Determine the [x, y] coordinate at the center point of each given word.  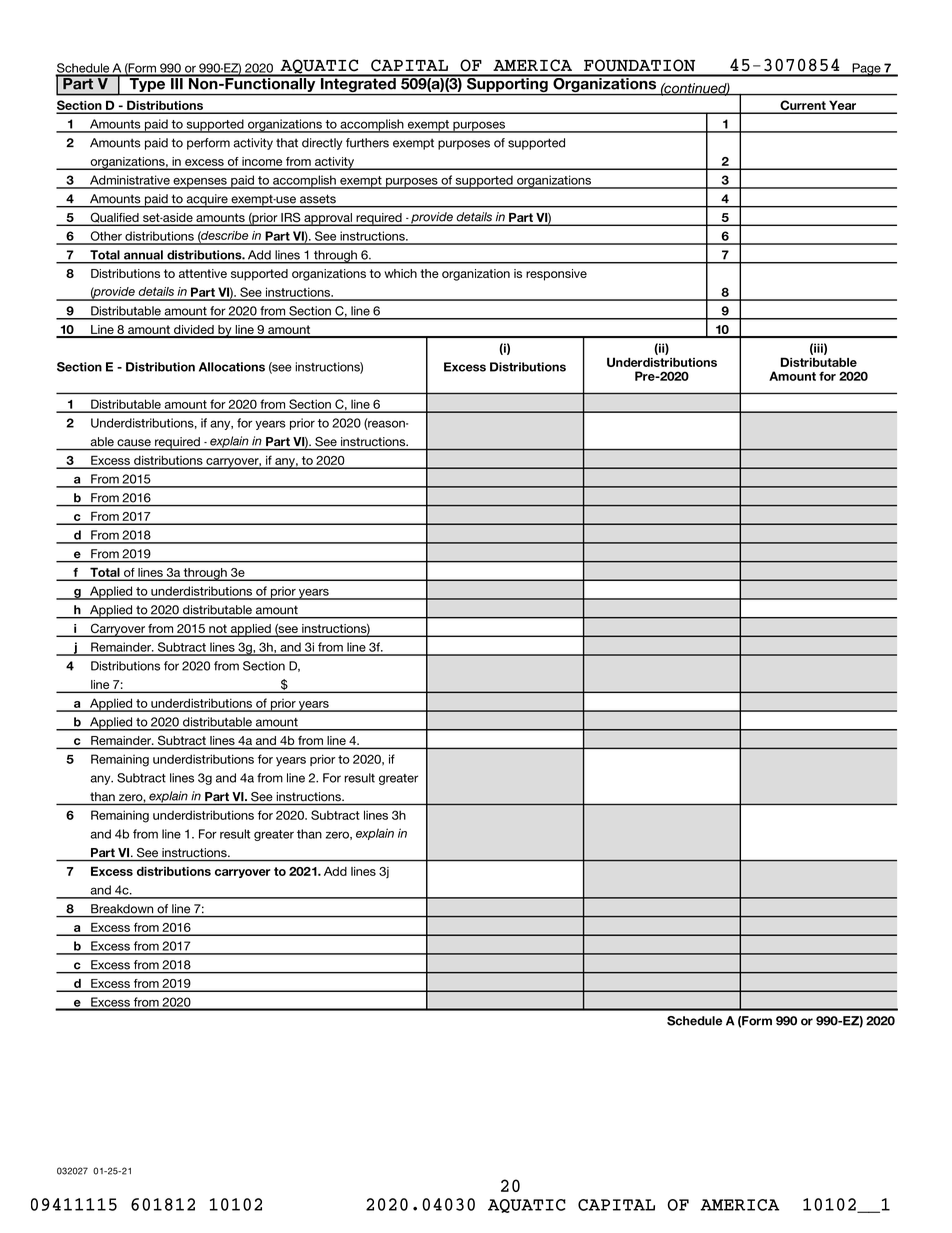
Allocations [232, 367]
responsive [556, 275]
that [287, 143]
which [400, 273]
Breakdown [122, 909]
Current [803, 106]
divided [194, 331]
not [218, 628]
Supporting [507, 85]
